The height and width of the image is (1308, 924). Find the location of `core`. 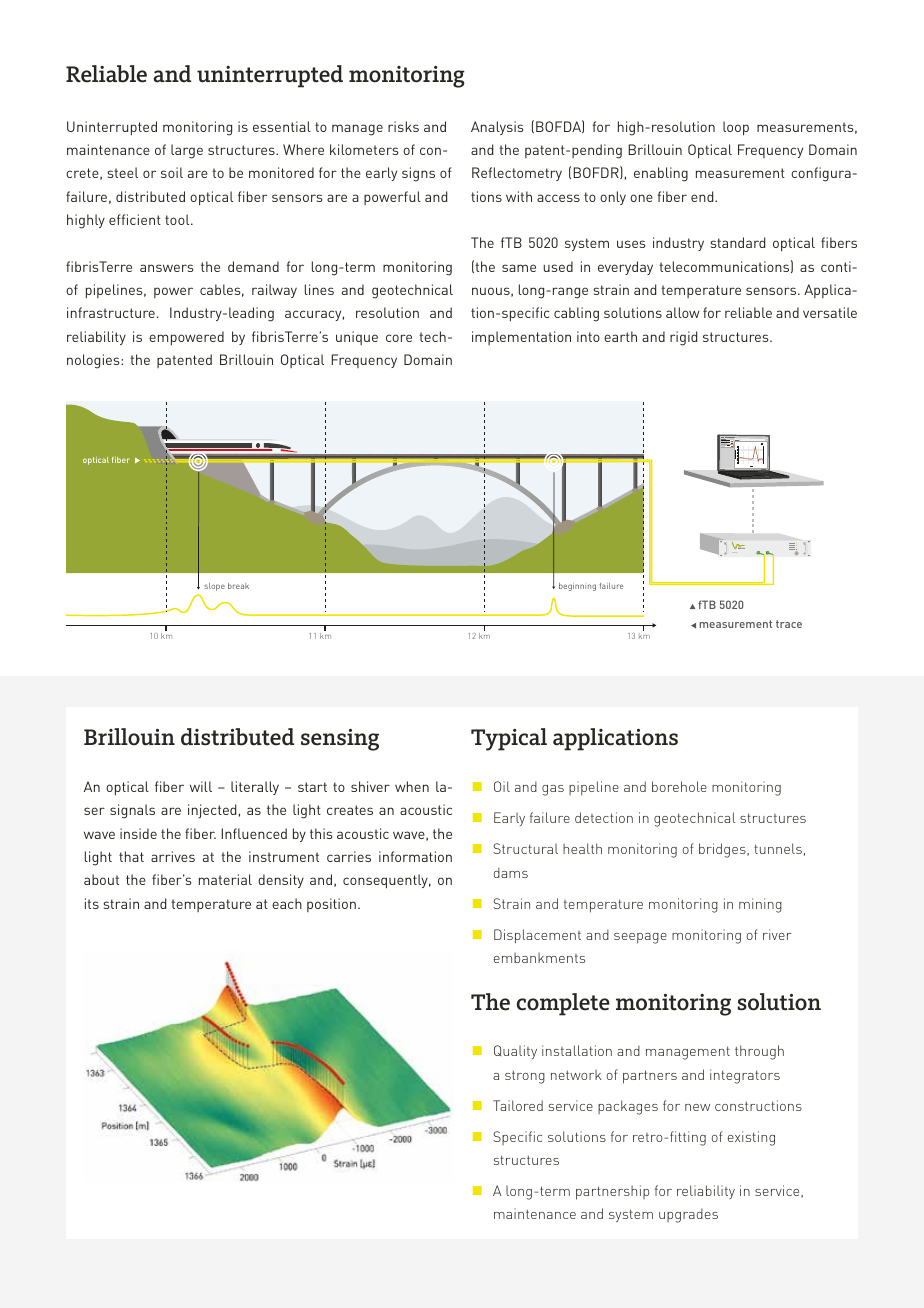

core is located at coordinates (399, 338).
